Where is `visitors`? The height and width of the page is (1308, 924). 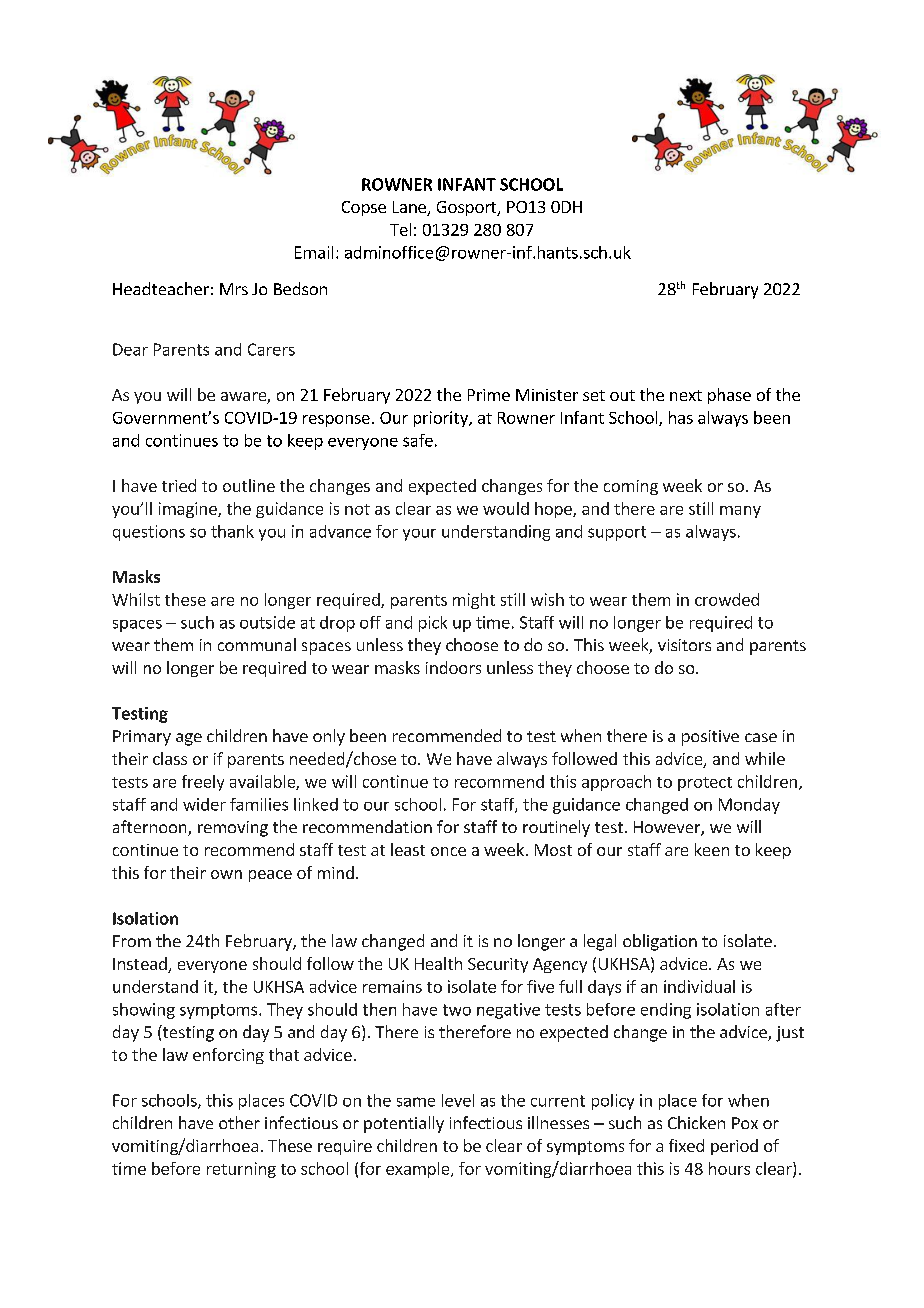 visitors is located at coordinates (684, 645).
